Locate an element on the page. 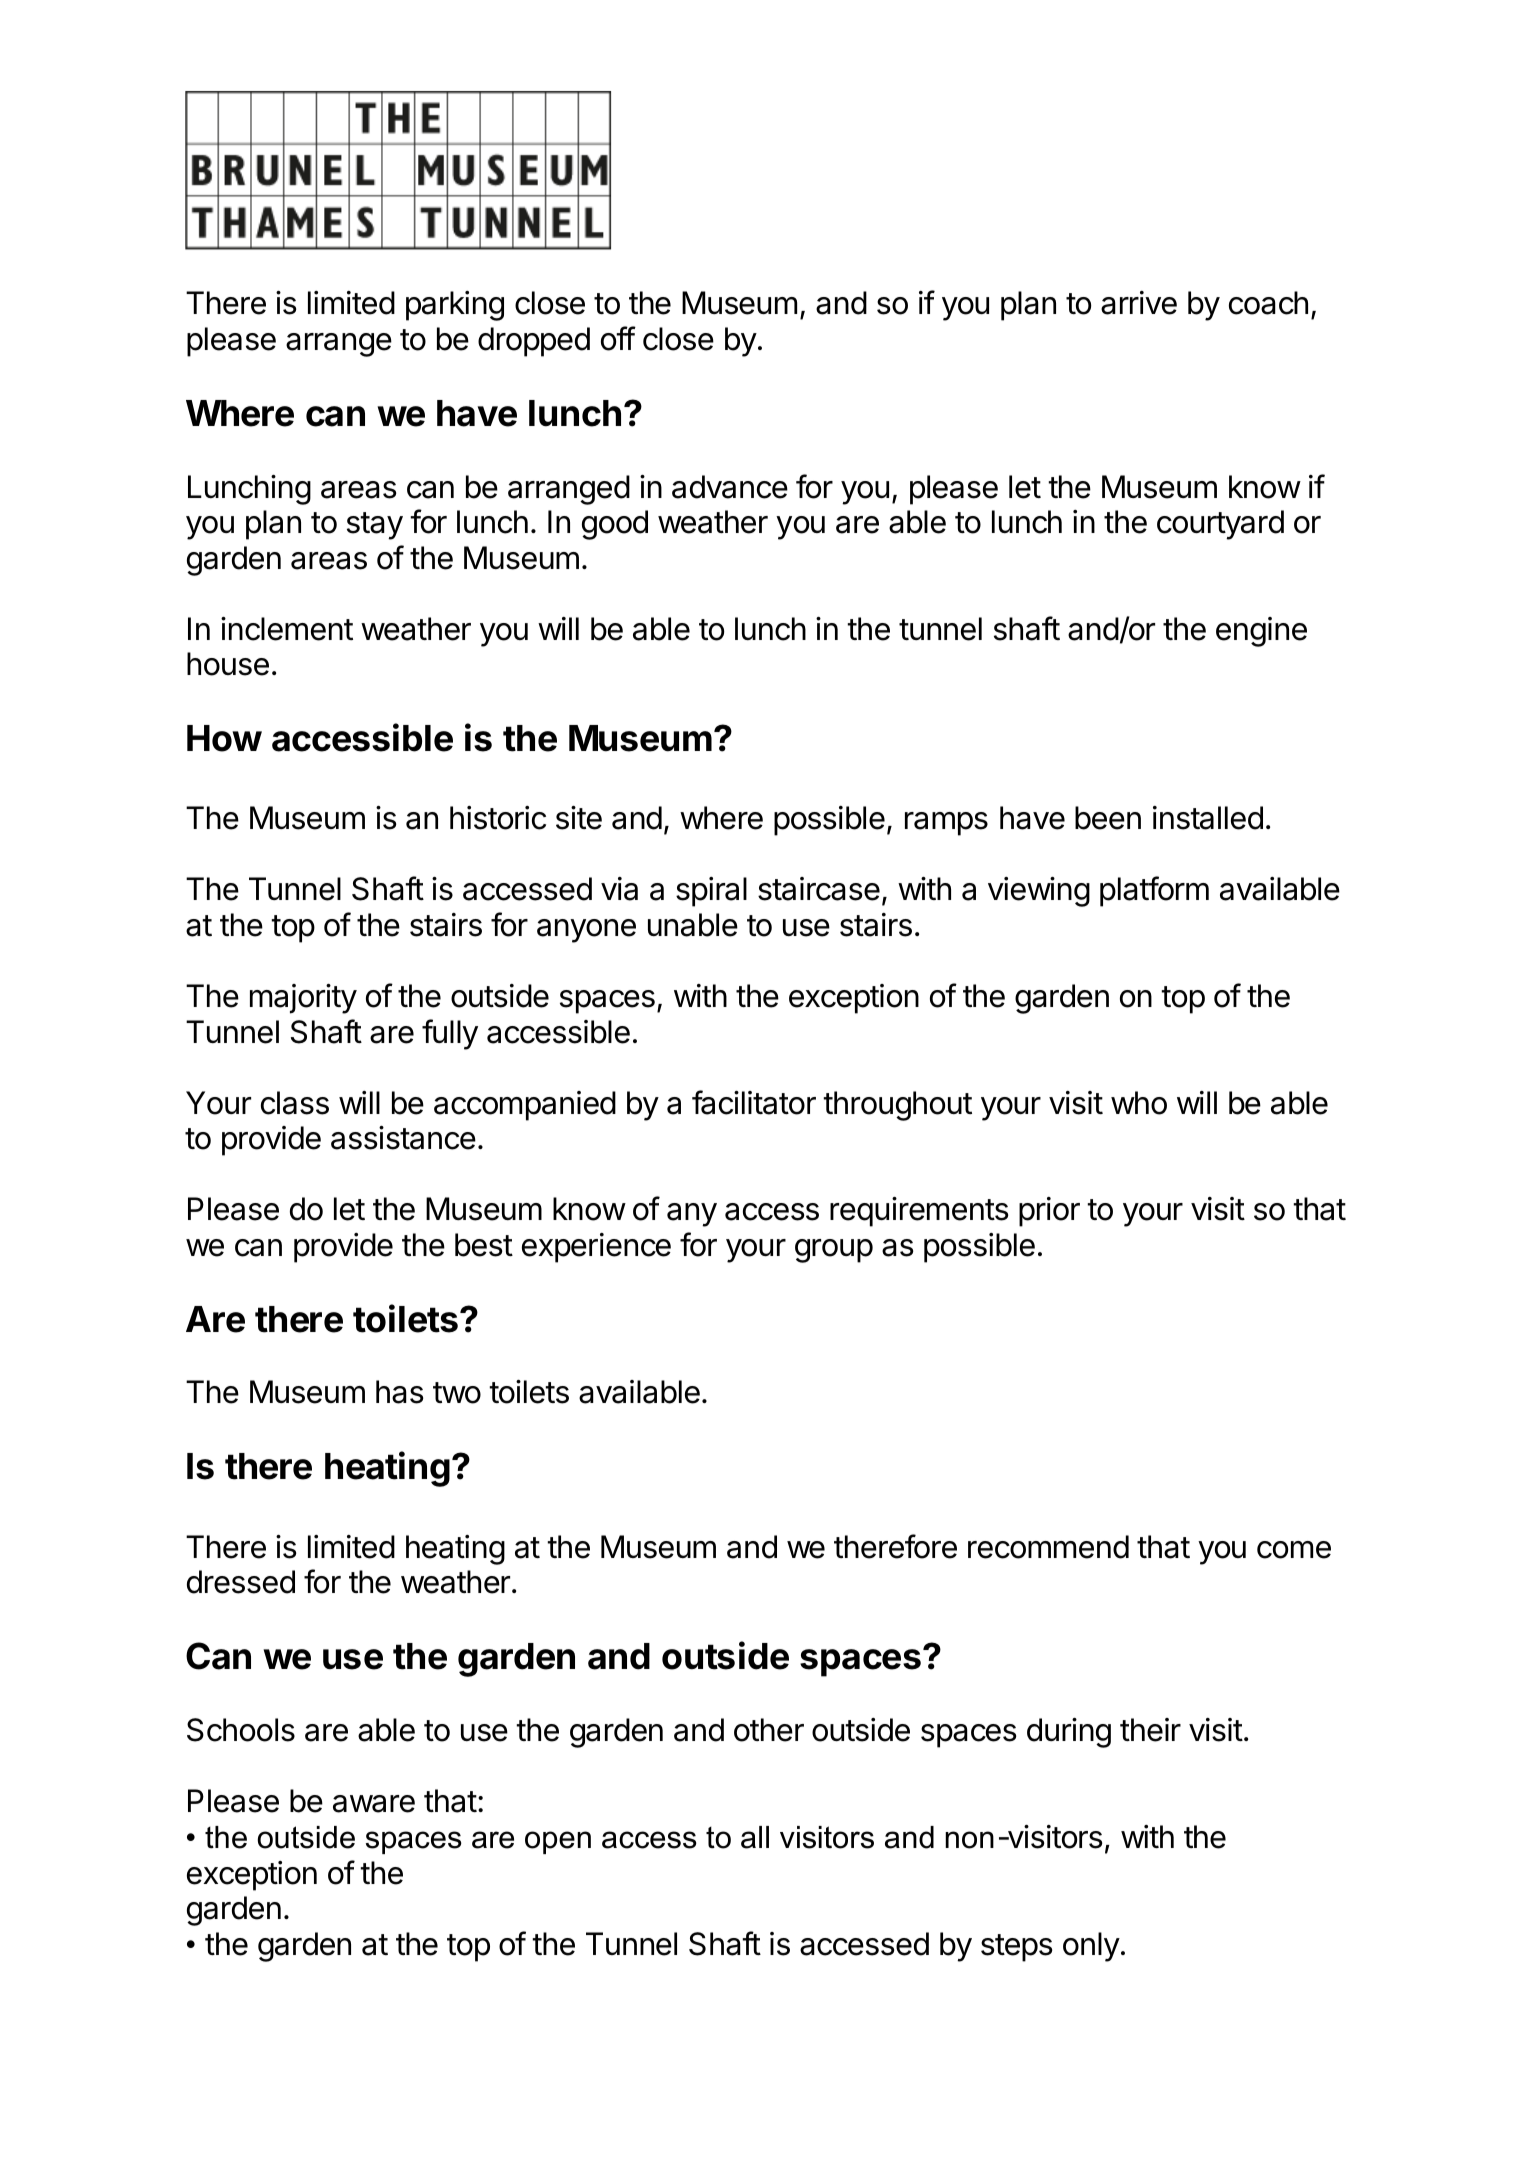 The image size is (1532, 2167). open is located at coordinates (558, 1842).
